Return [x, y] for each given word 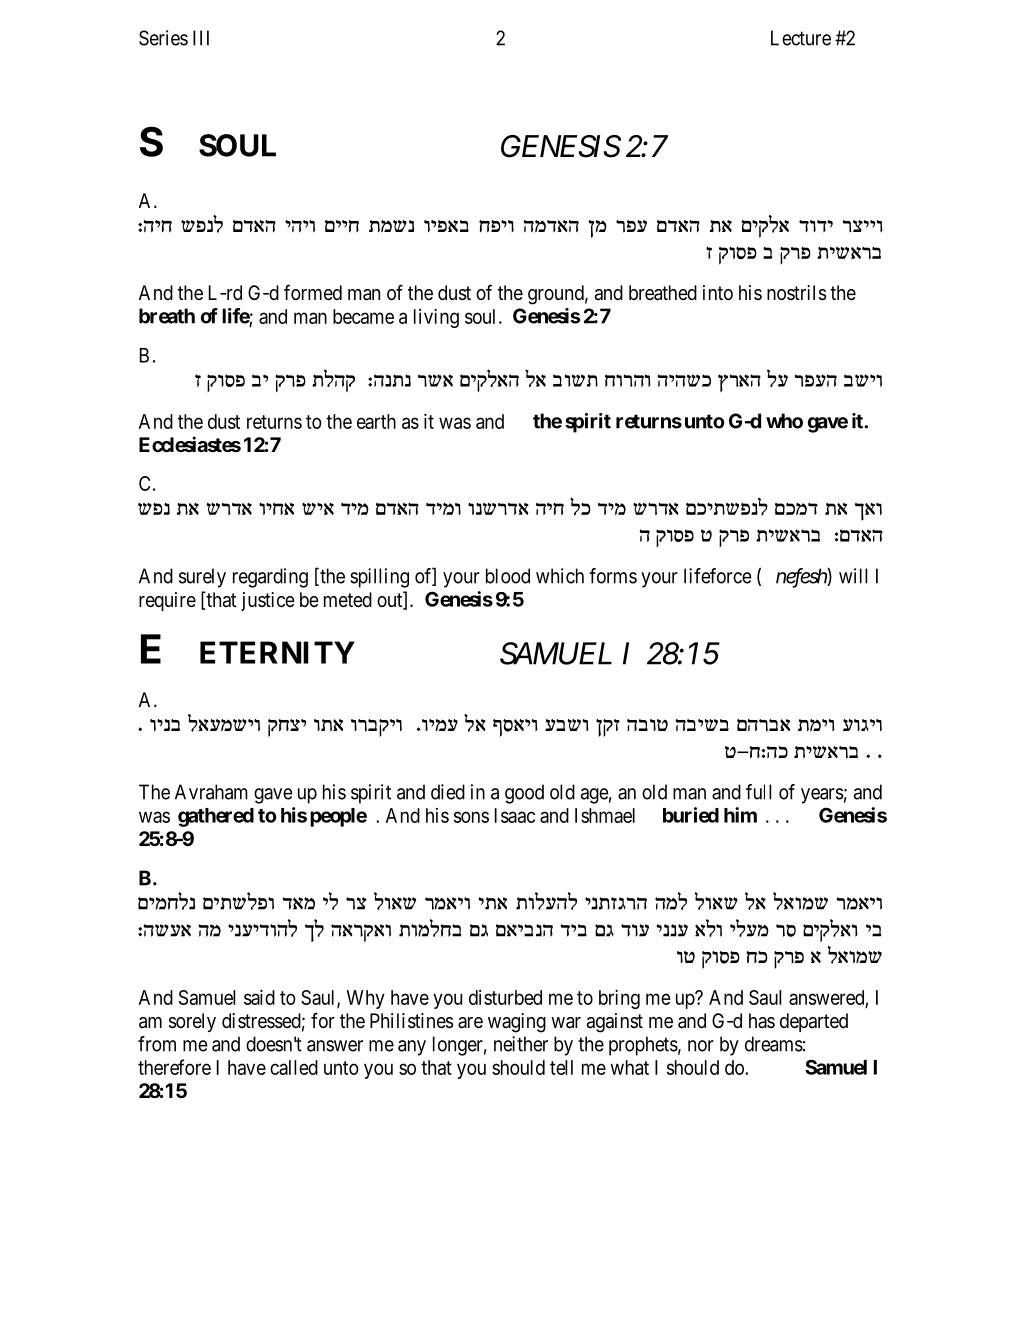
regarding [270, 578]
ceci [816, 226]
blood [508, 576]
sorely [192, 1022]
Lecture [801, 38]
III [201, 38]
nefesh [802, 578]
